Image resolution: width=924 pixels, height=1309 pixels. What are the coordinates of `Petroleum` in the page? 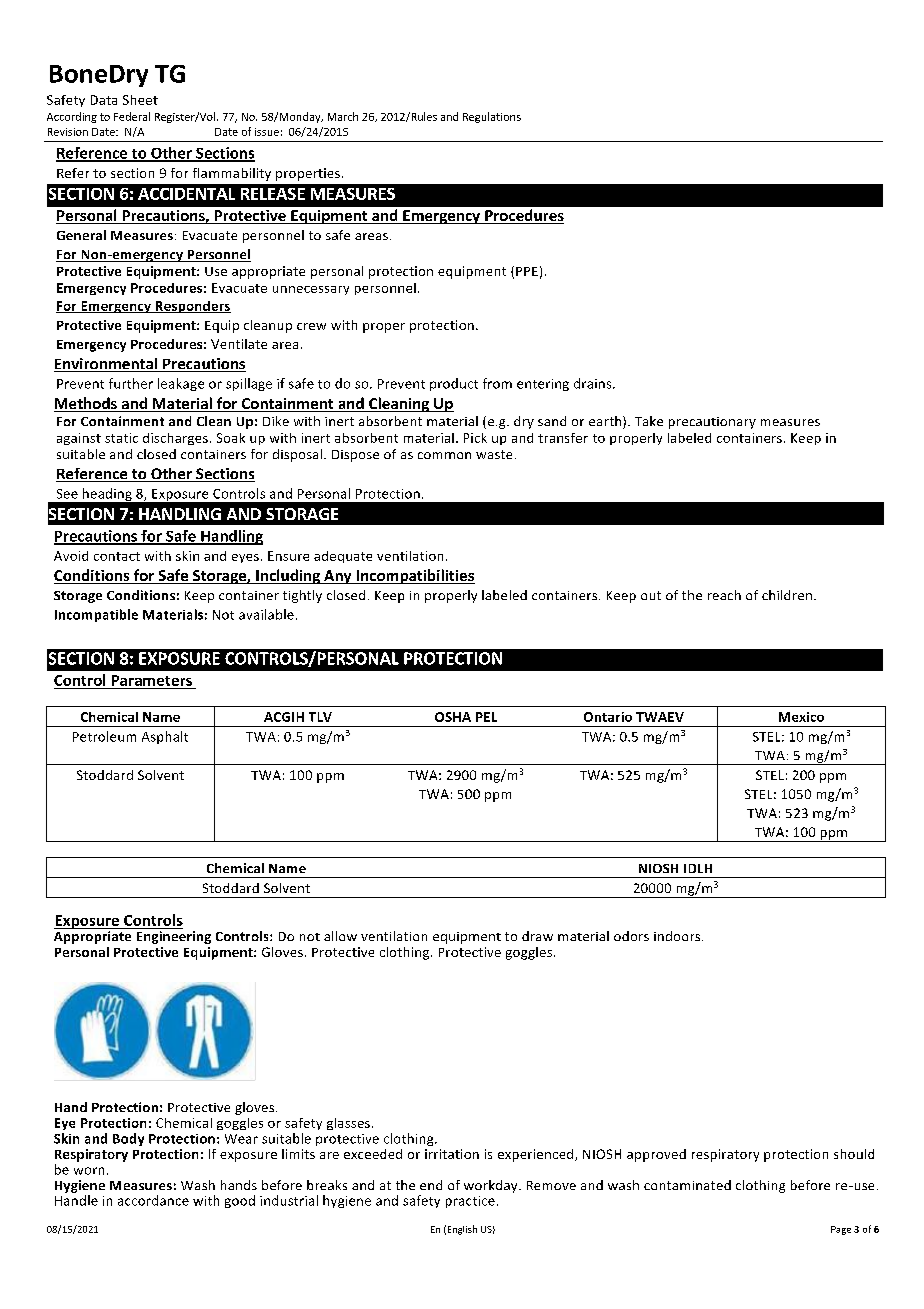 It's located at (104, 736).
